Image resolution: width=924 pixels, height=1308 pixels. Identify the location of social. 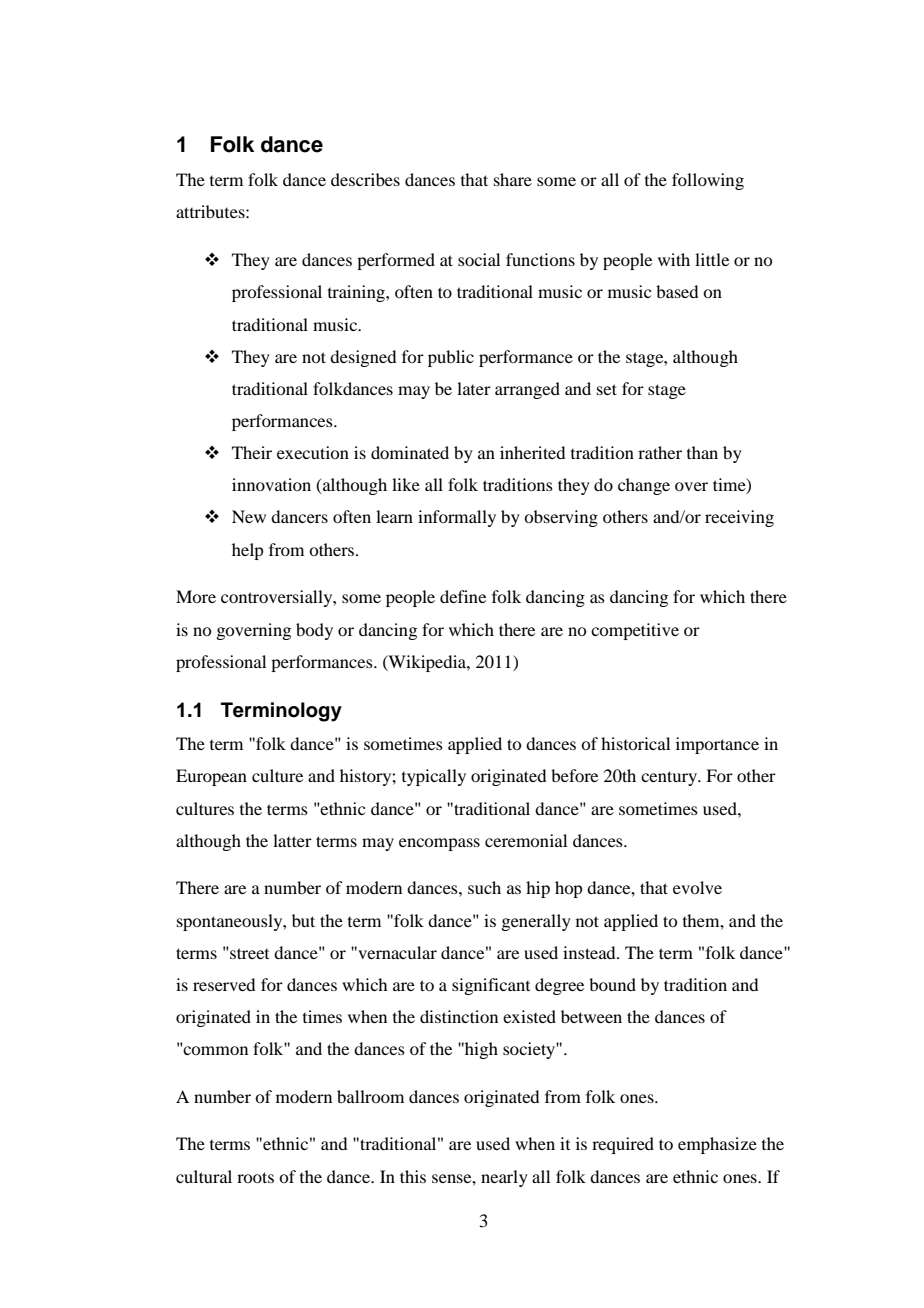
(479, 259).
